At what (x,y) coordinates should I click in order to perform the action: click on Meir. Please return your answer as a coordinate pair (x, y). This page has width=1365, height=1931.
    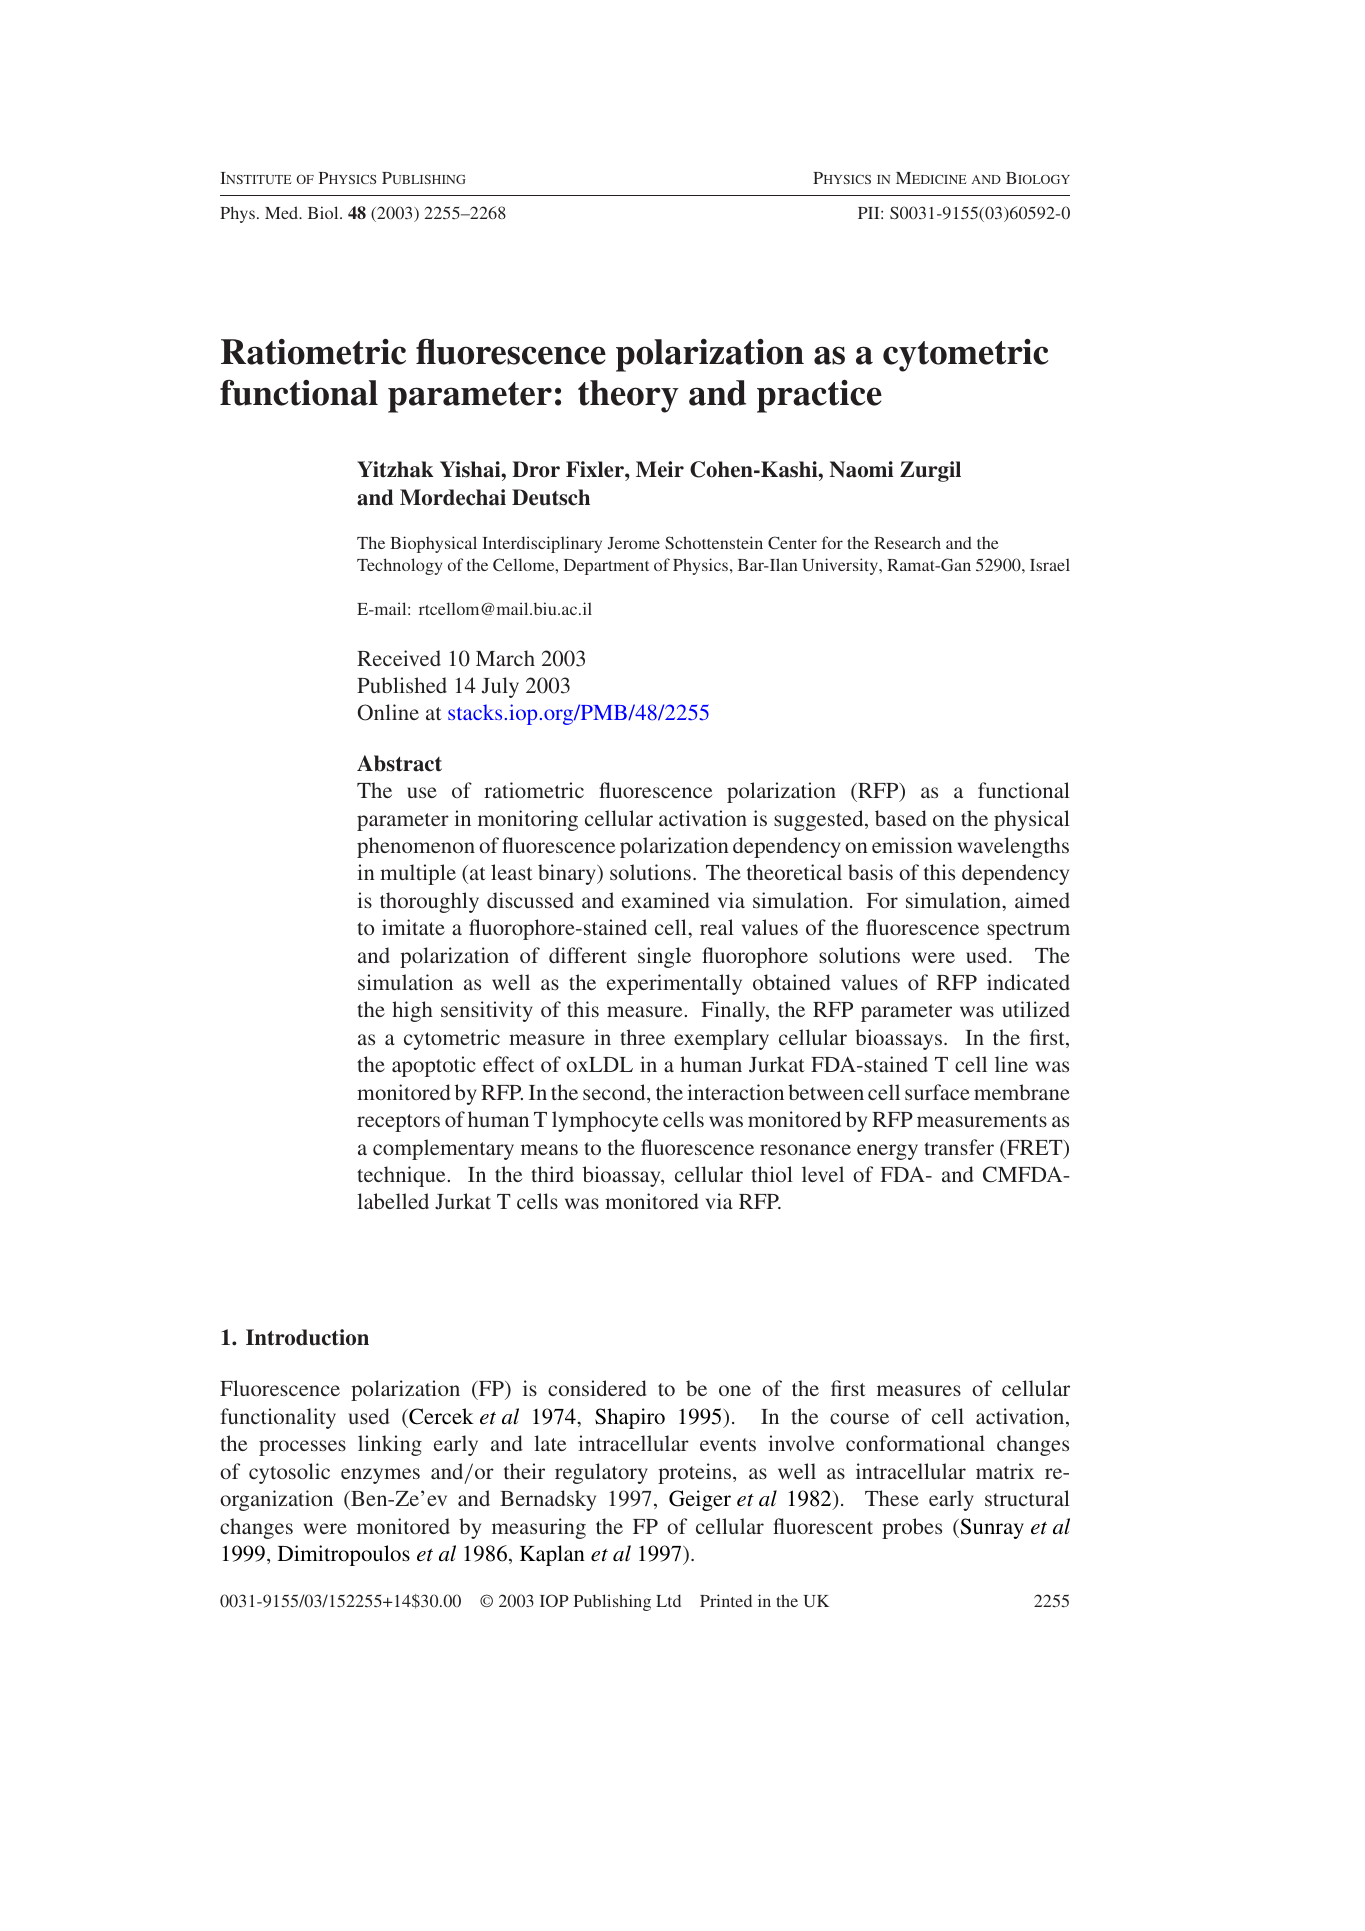
    Looking at the image, I should click on (660, 469).
